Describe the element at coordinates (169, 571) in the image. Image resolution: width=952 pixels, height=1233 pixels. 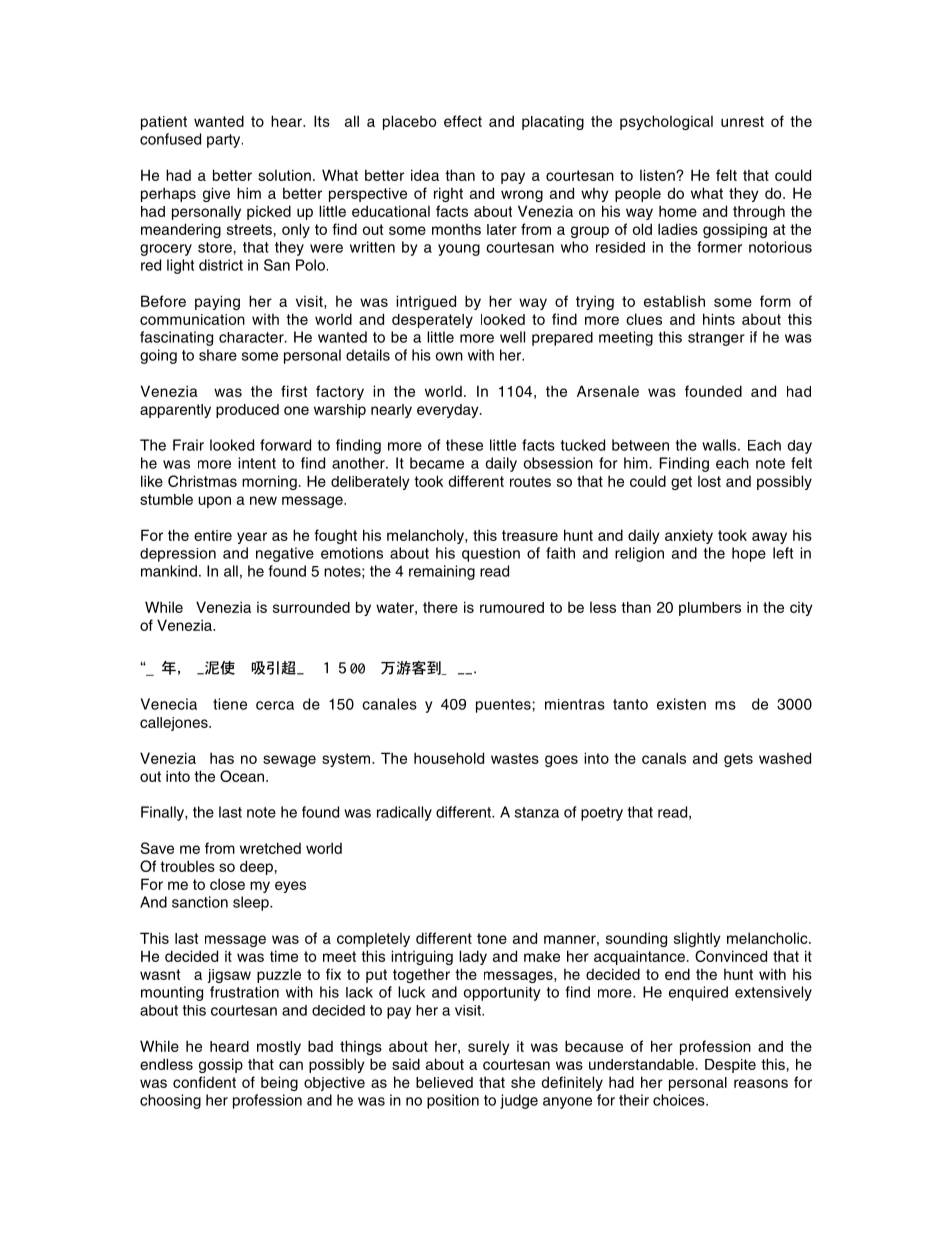
I see `mankind` at that location.
